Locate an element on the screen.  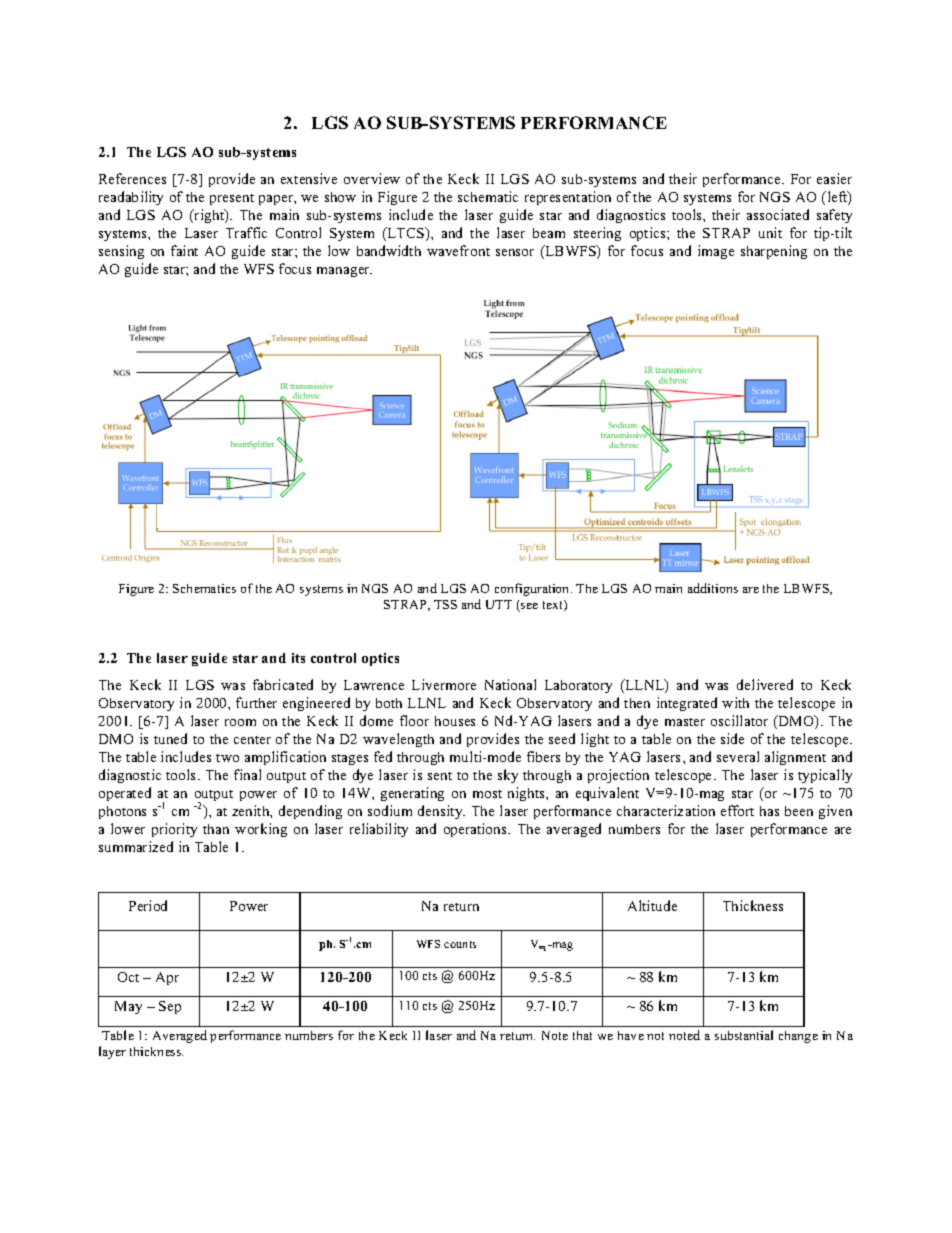
sky is located at coordinates (508, 776).
